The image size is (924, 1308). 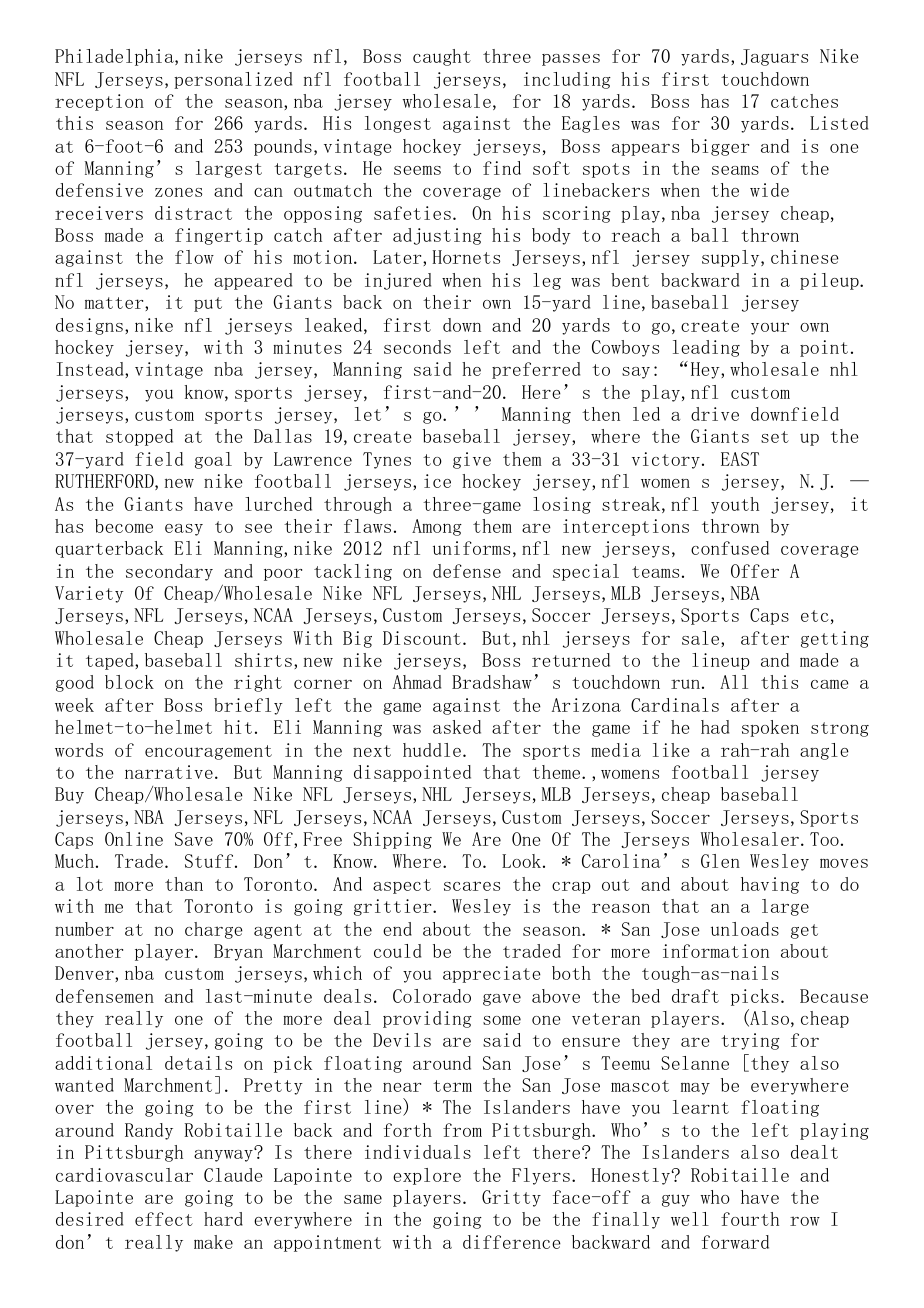 What do you see at coordinates (720, 147) in the screenshot?
I see `bigger` at bounding box center [720, 147].
